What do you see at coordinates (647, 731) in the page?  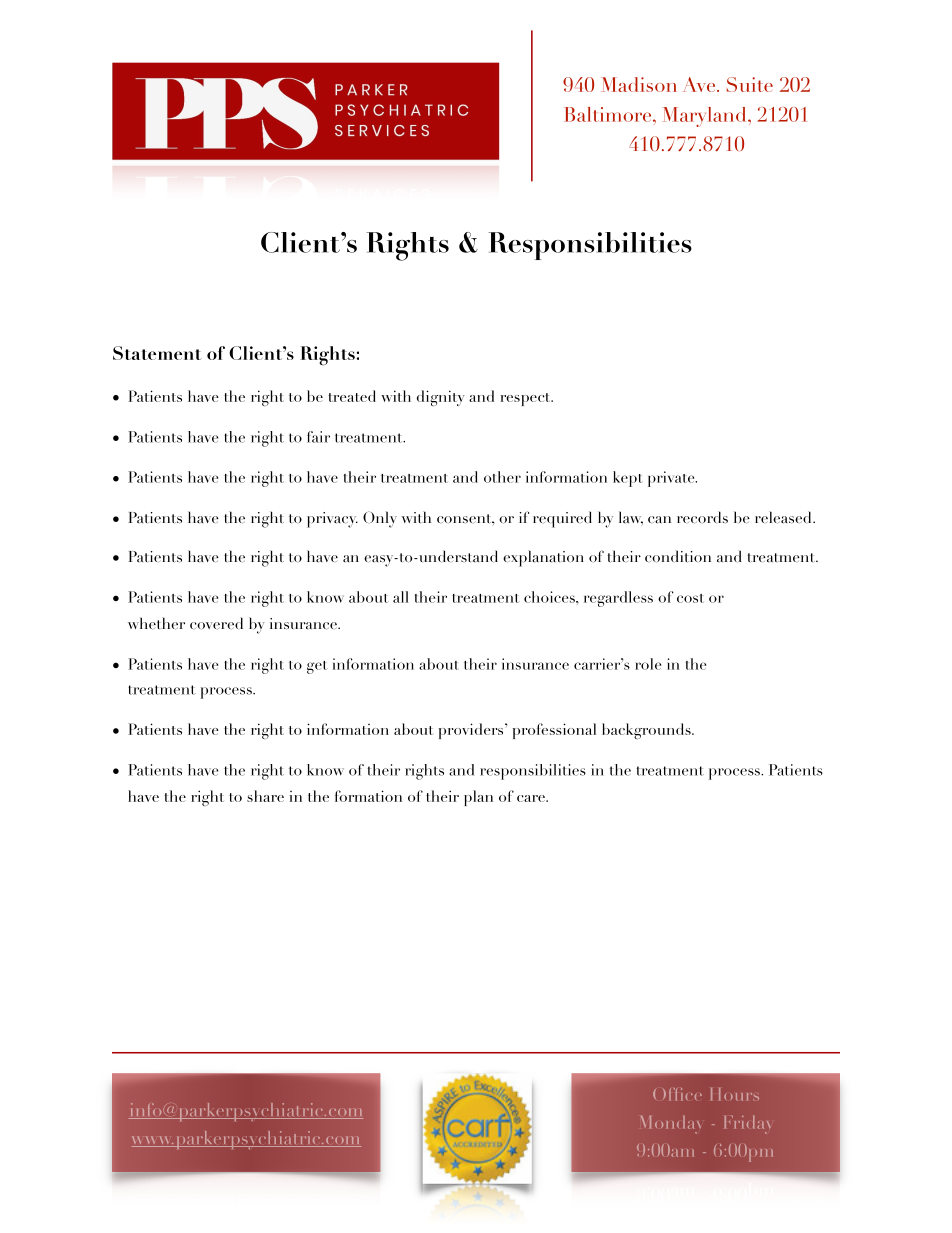 I see `backgrounds` at bounding box center [647, 731].
